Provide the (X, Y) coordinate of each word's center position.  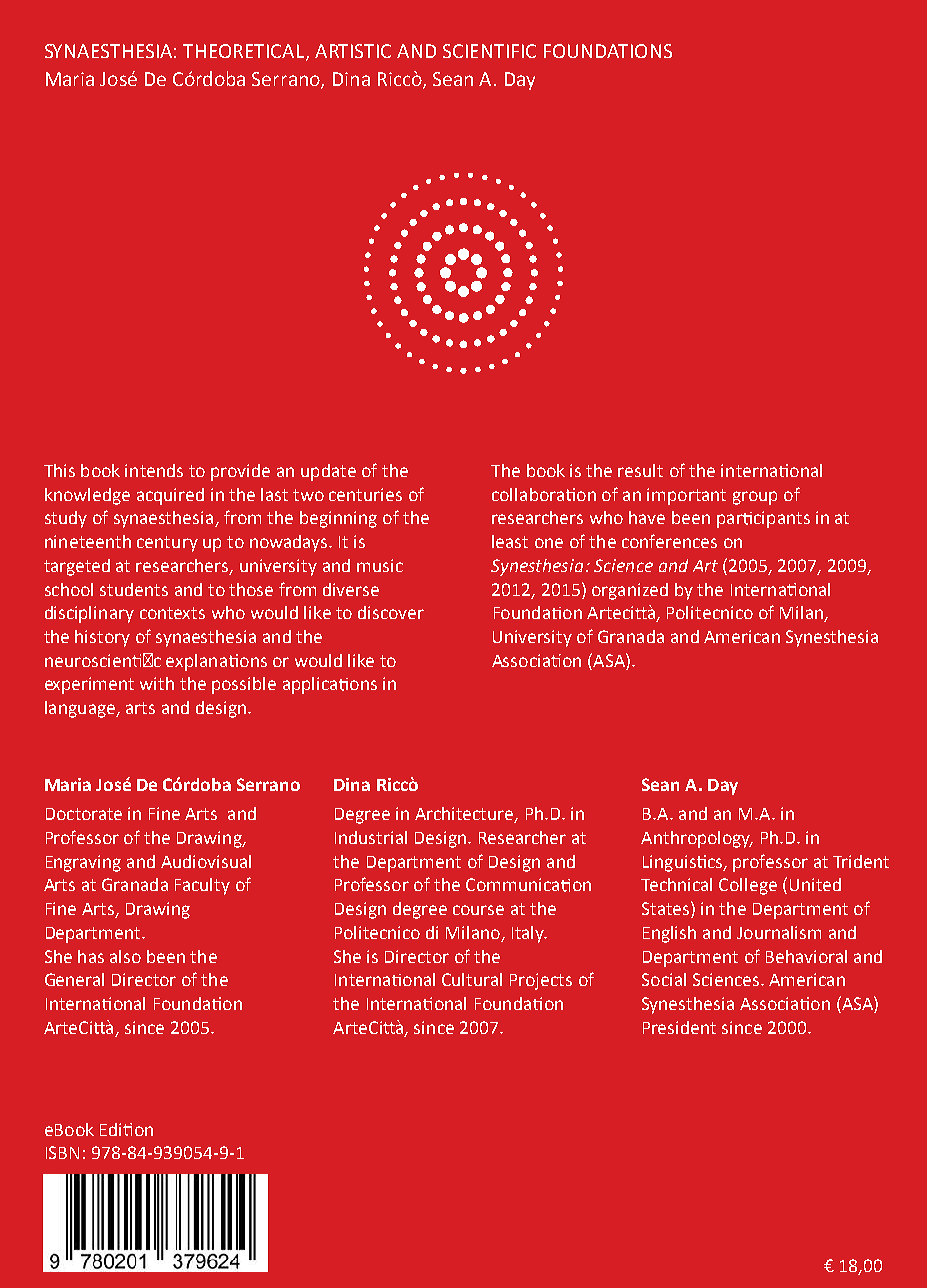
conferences (669, 541)
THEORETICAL (245, 52)
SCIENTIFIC (489, 51)
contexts (172, 613)
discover (391, 612)
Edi (112, 1129)
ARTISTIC (353, 51)
